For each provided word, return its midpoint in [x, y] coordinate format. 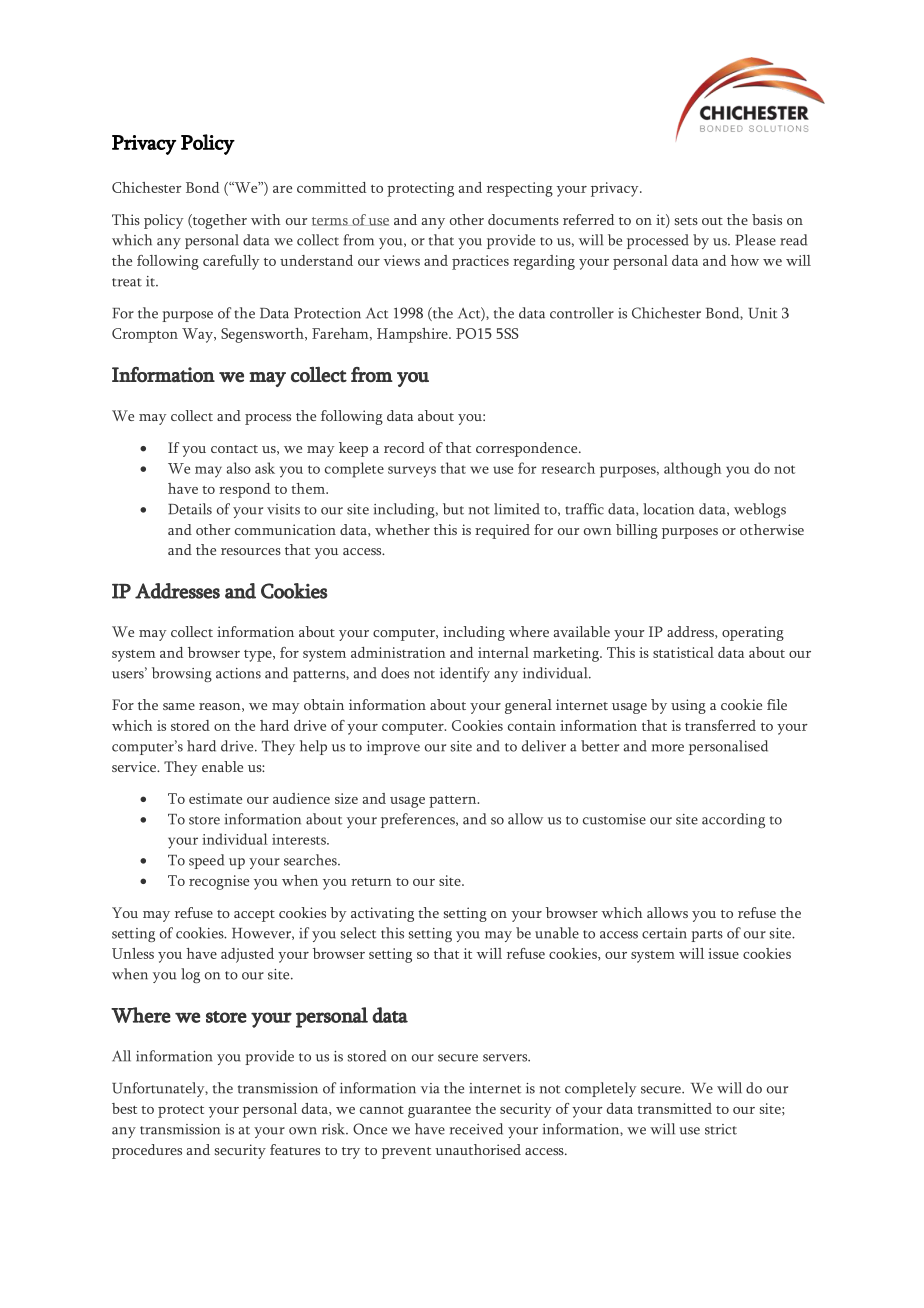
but [453, 509]
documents [523, 219]
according [733, 820]
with [266, 219]
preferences [419, 820]
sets [686, 221]
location [668, 509]
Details [190, 509]
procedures [147, 1151]
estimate [215, 798]
